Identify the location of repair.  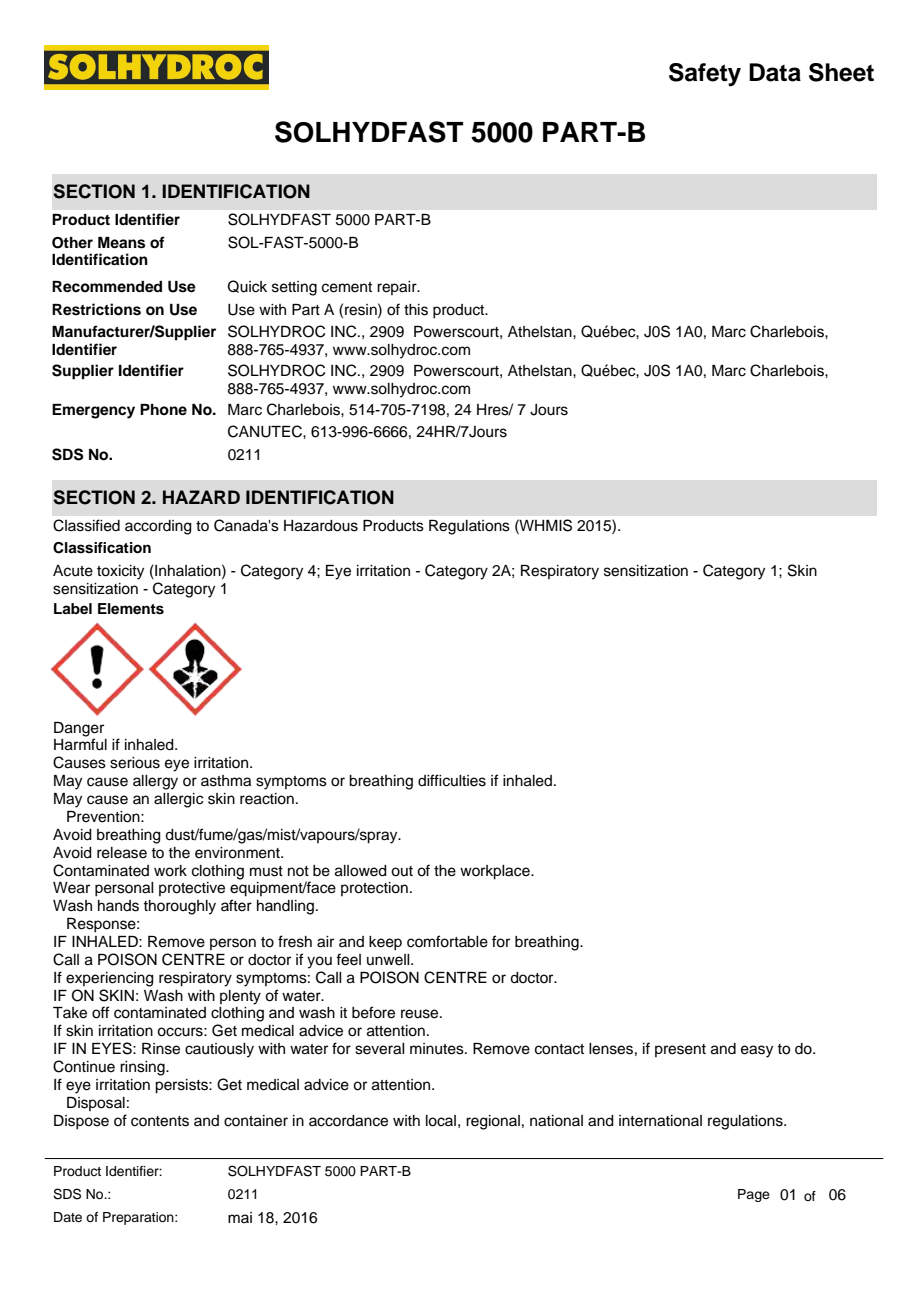
(398, 288).
